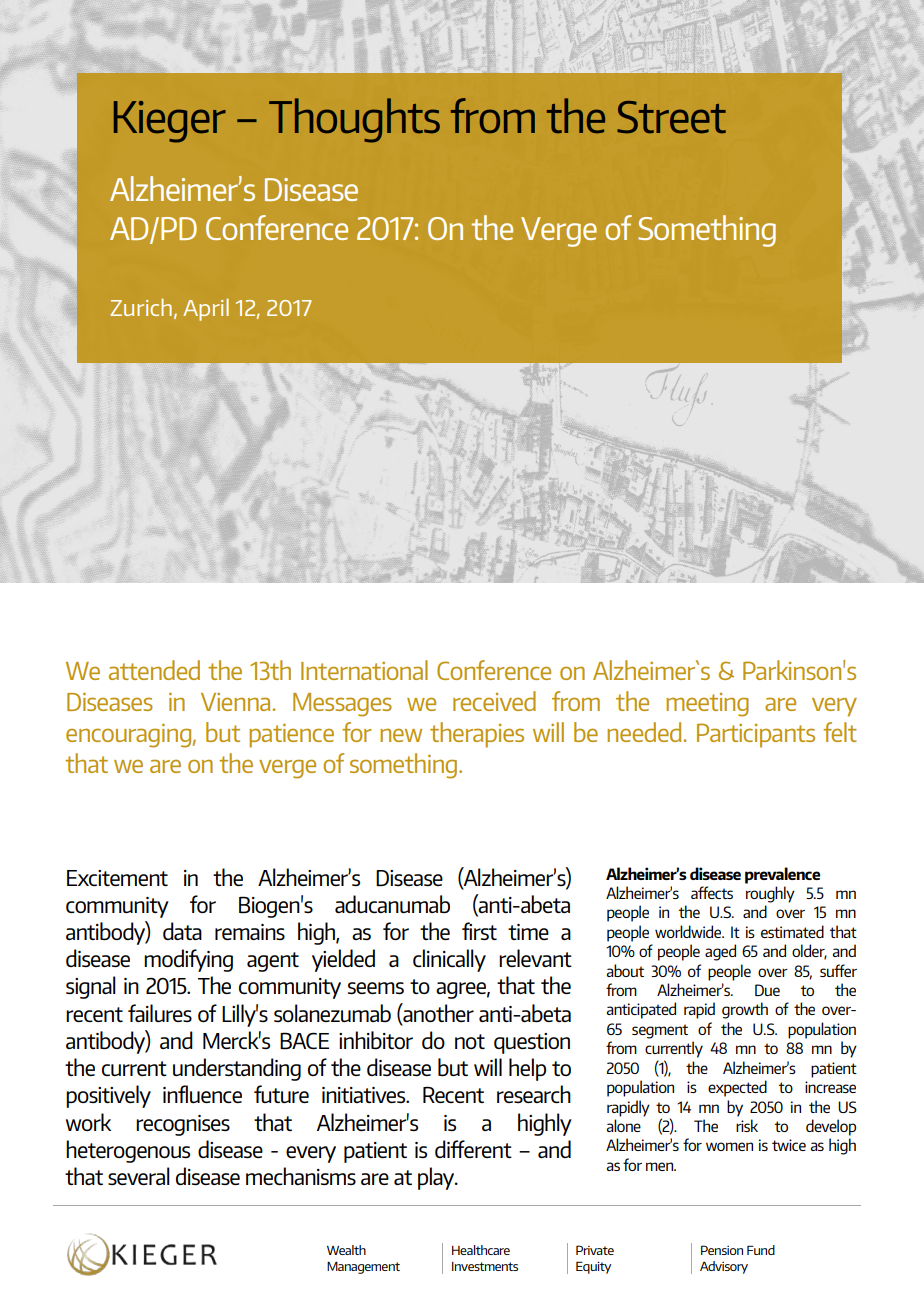 Image resolution: width=924 pixels, height=1308 pixels. I want to click on Healthcare, so click(481, 1250).
